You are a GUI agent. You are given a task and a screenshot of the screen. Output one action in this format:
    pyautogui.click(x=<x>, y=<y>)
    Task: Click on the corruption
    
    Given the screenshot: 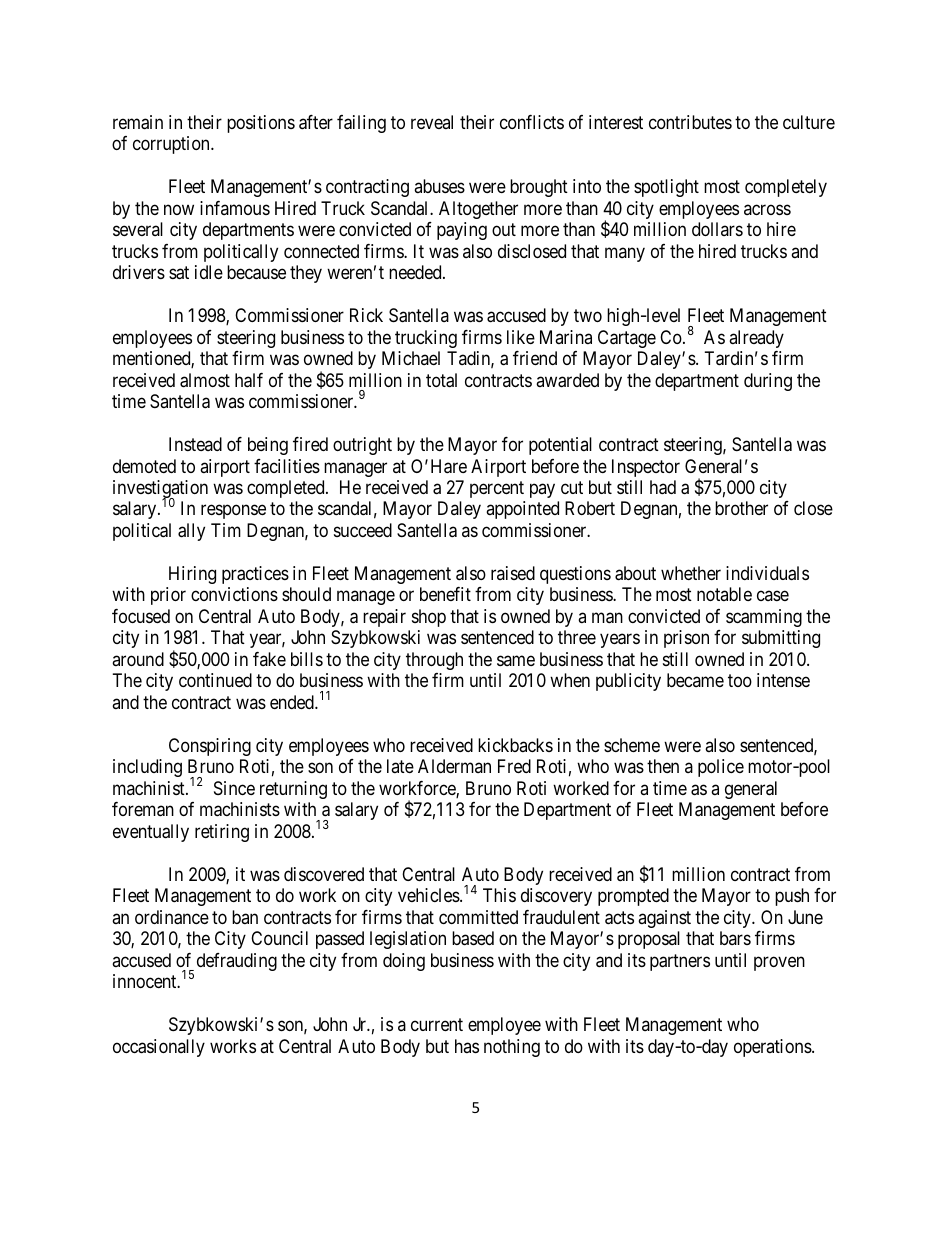 What is the action you would take?
    pyautogui.click(x=172, y=145)
